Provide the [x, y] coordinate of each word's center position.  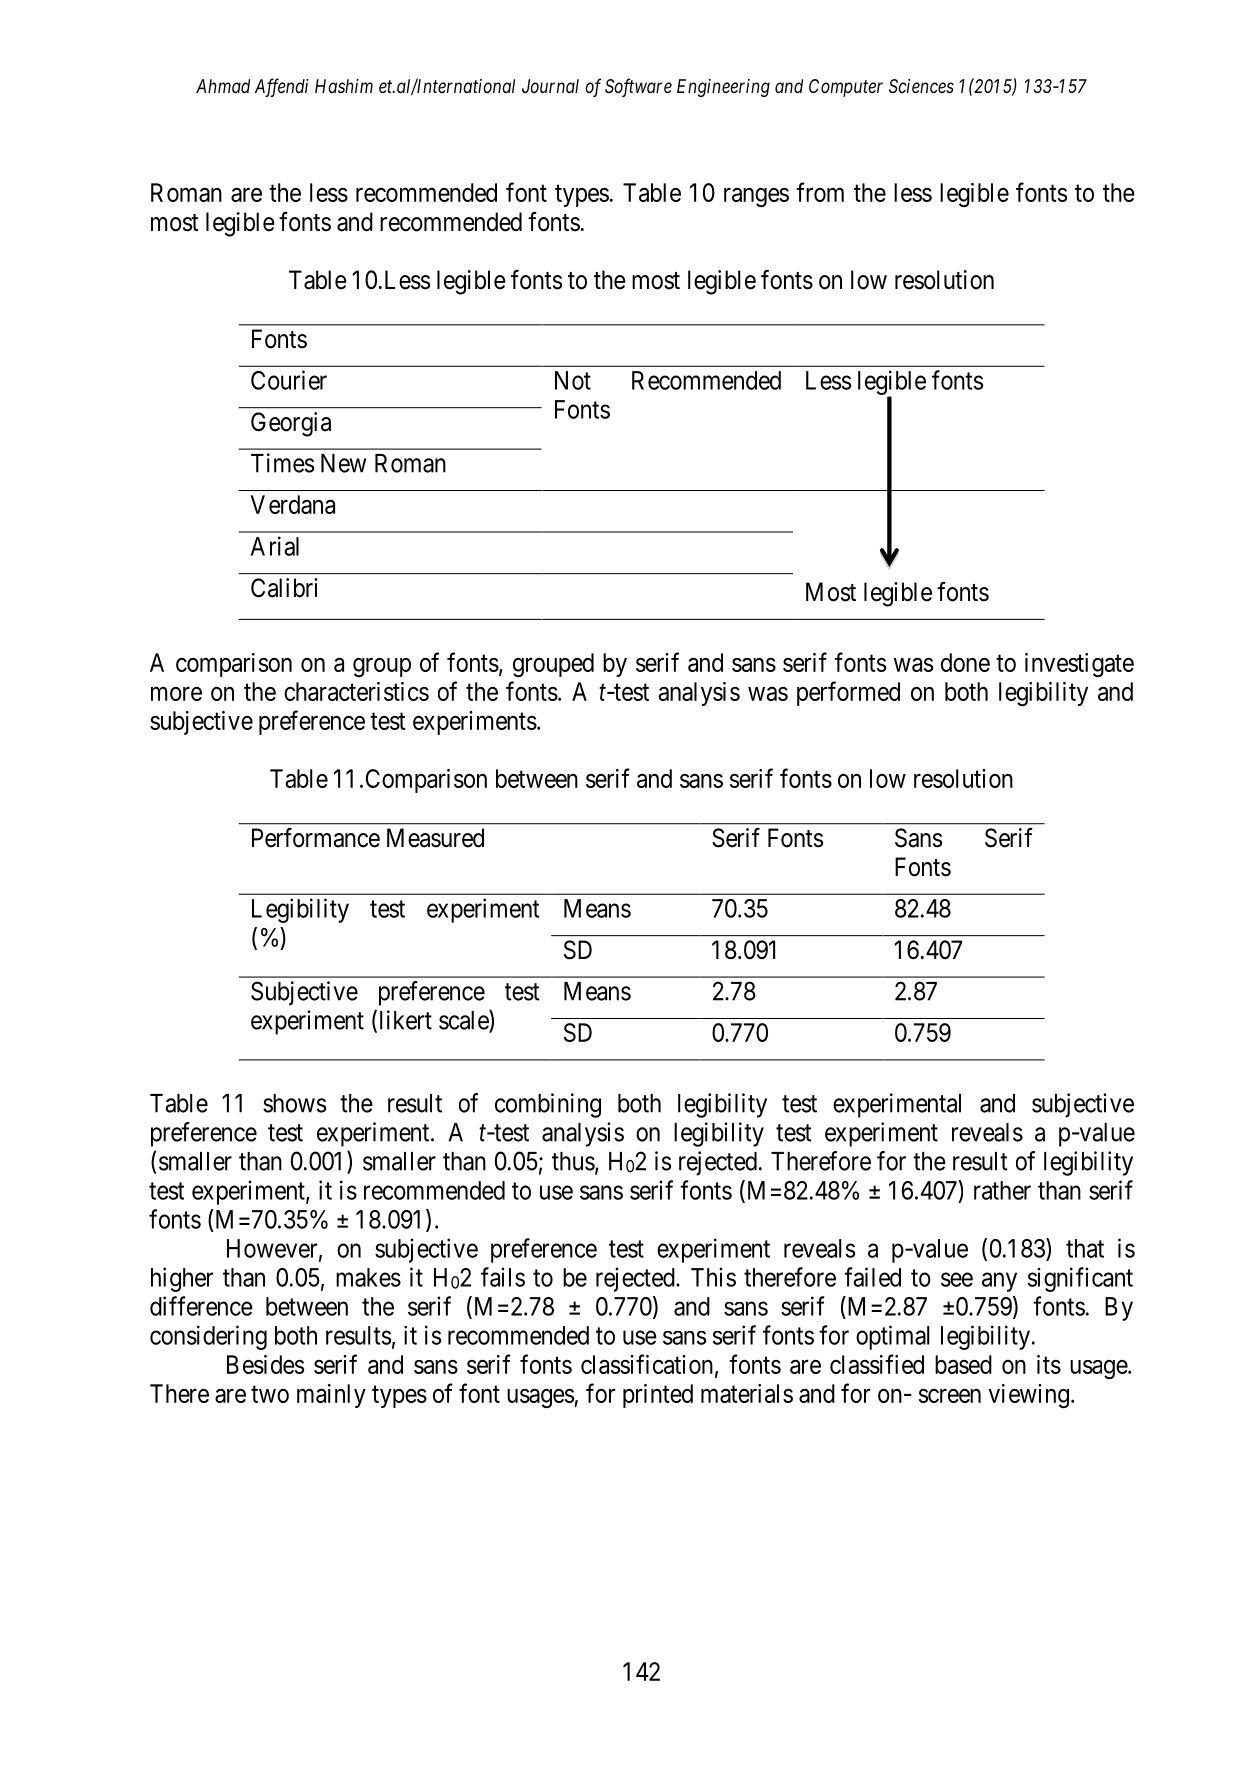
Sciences [921, 86]
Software [638, 87]
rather [1002, 1190]
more [176, 694]
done [965, 662]
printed [658, 1396]
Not [573, 380]
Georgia [291, 424]
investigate [1079, 665]
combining [548, 1105]
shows [294, 1103]
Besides [265, 1364]
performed [848, 693]
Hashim [344, 86]
